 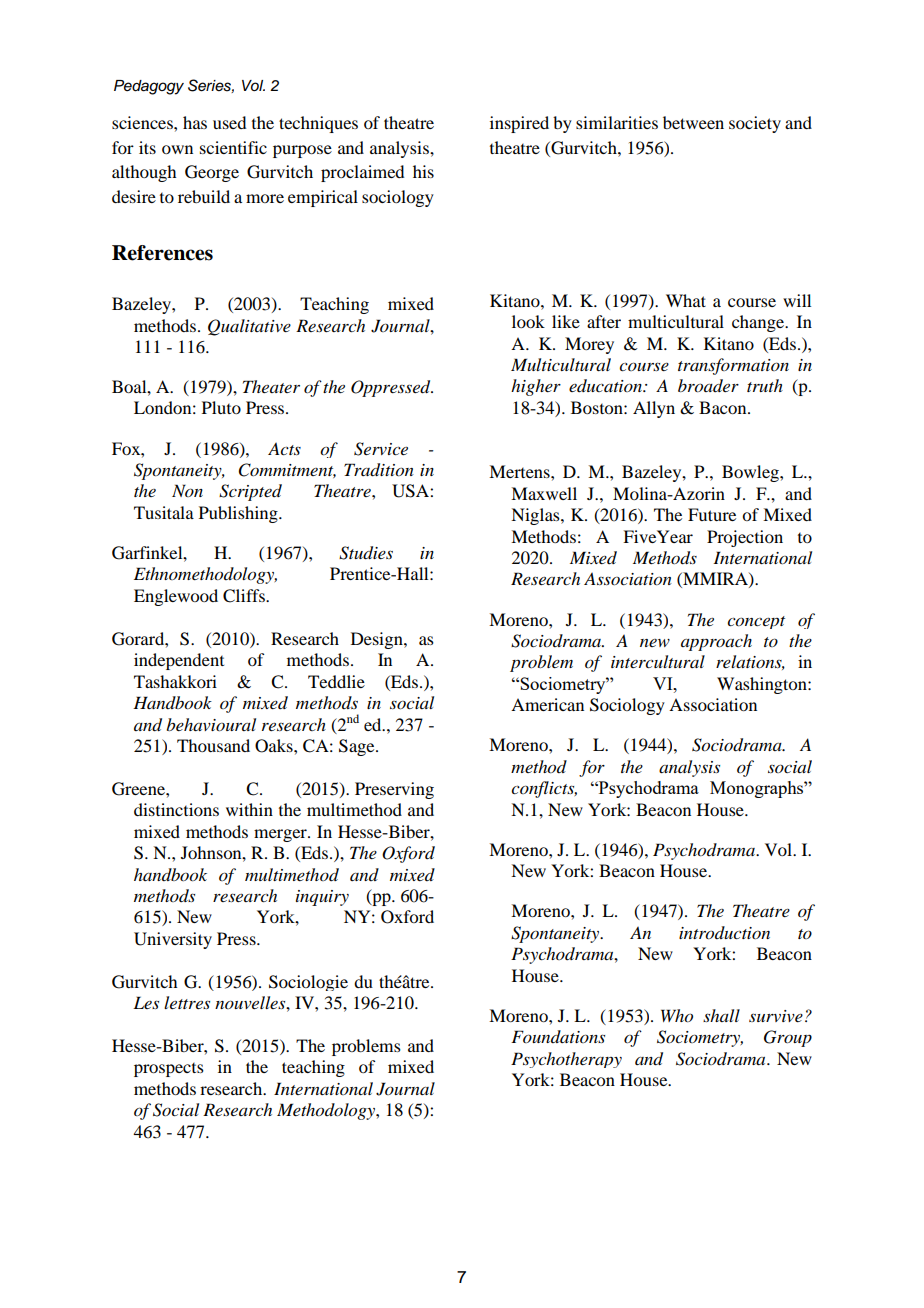 I want to click on Mertens, so click(x=520, y=471).
